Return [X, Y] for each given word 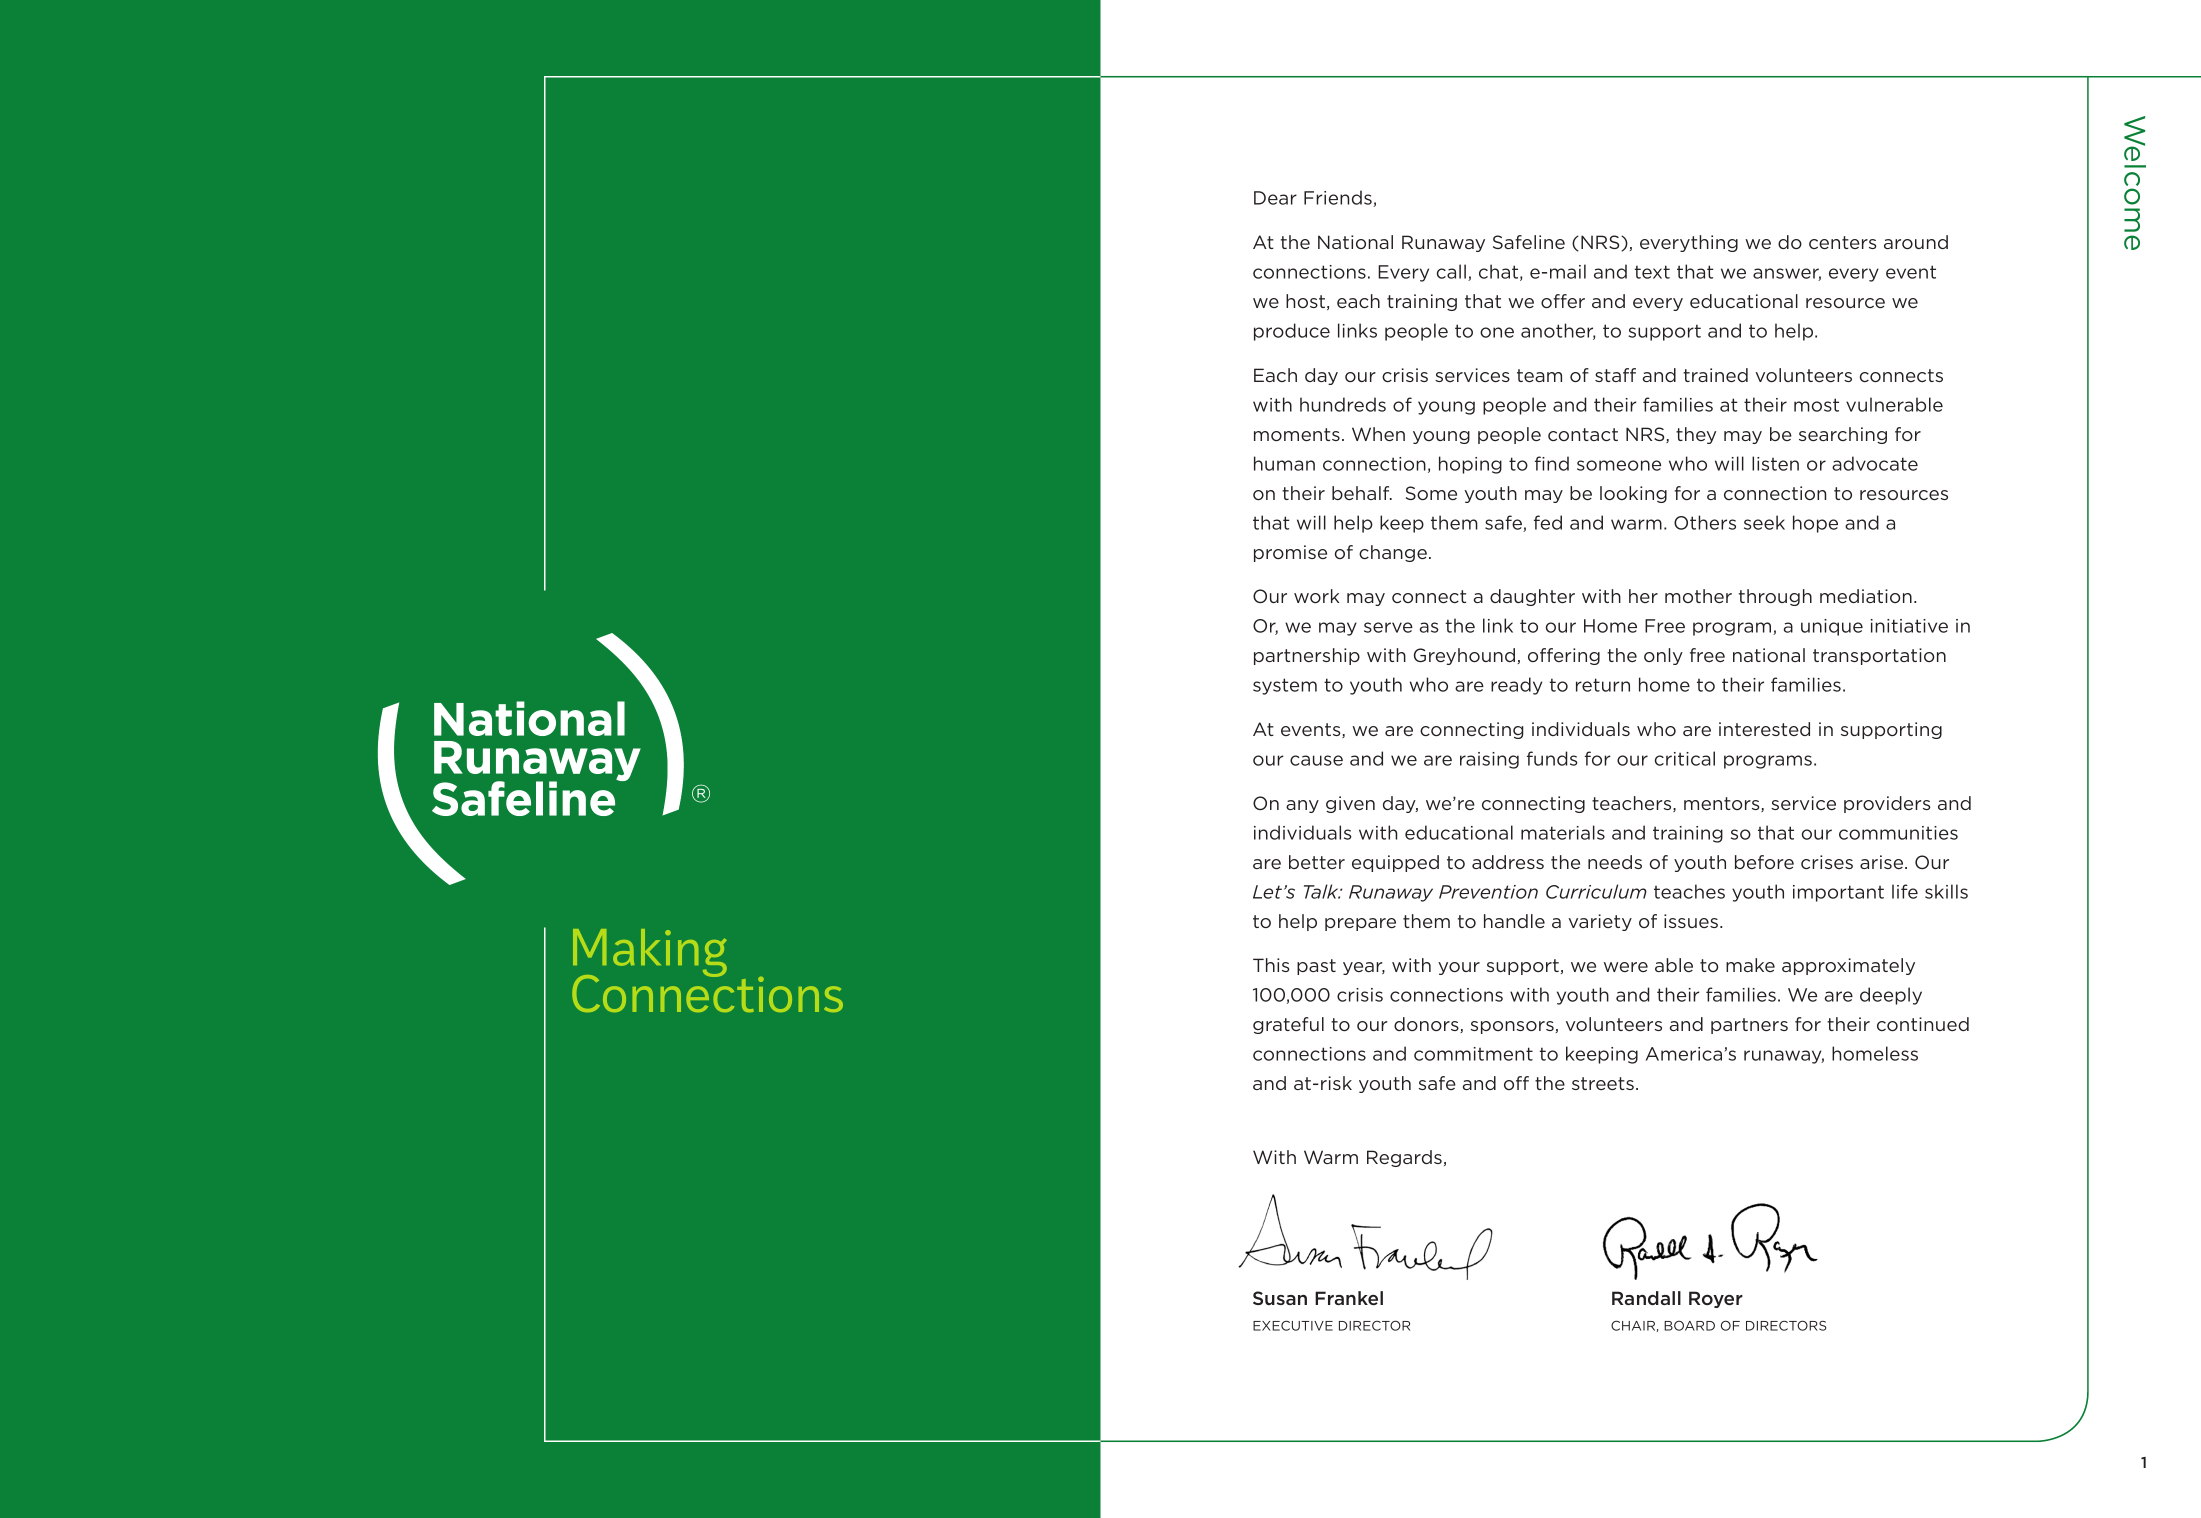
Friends [1338, 197]
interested [1764, 729]
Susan [1280, 1298]
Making [650, 954]
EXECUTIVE [1293, 1325]
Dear [1275, 198]
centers [1842, 242]
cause [1316, 760]
